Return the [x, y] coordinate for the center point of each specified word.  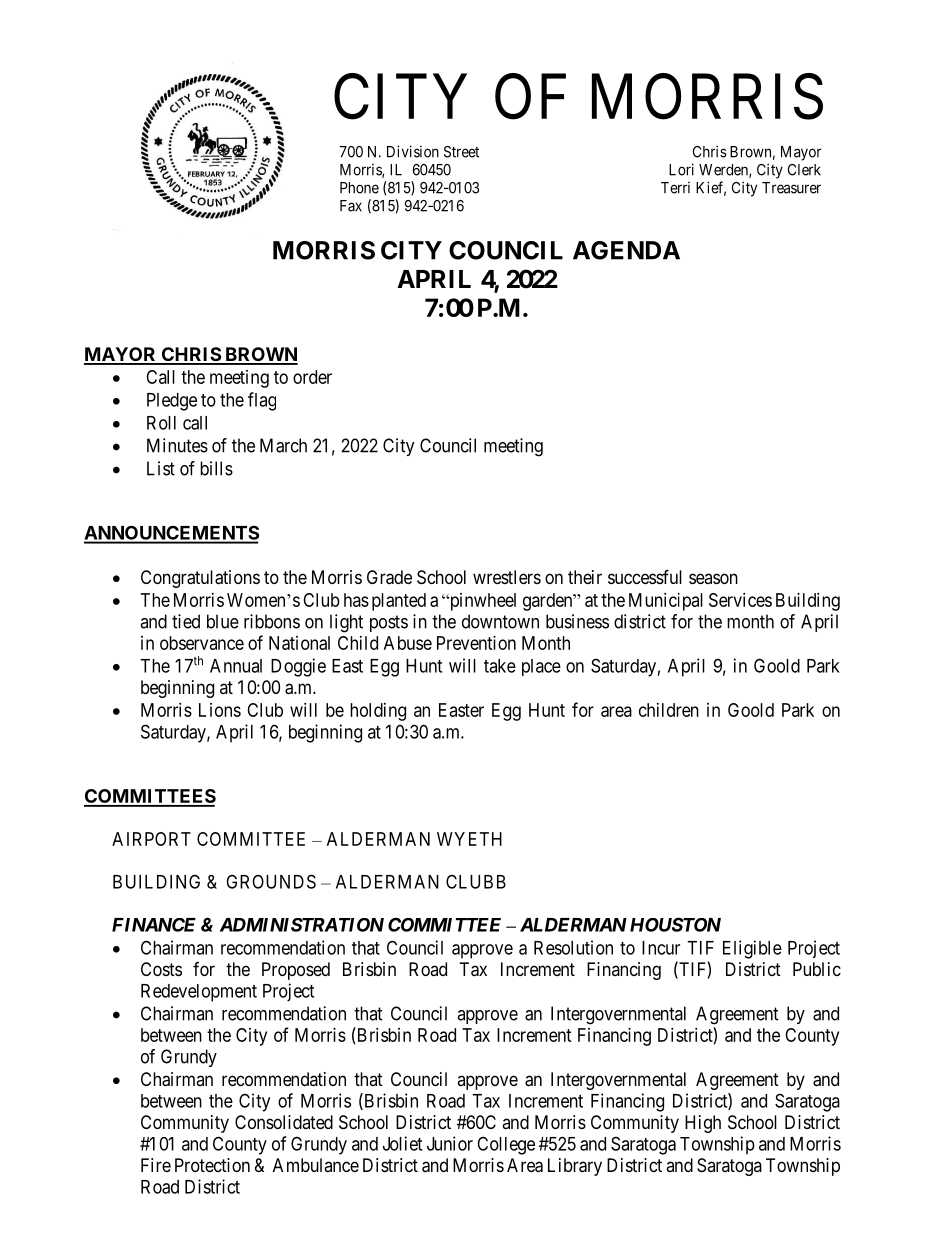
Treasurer [791, 188]
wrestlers [507, 577]
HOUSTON [675, 924]
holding [378, 712]
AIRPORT [151, 839]
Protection [212, 1165]
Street [461, 152]
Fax [351, 206]
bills [216, 468]
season [713, 578]
